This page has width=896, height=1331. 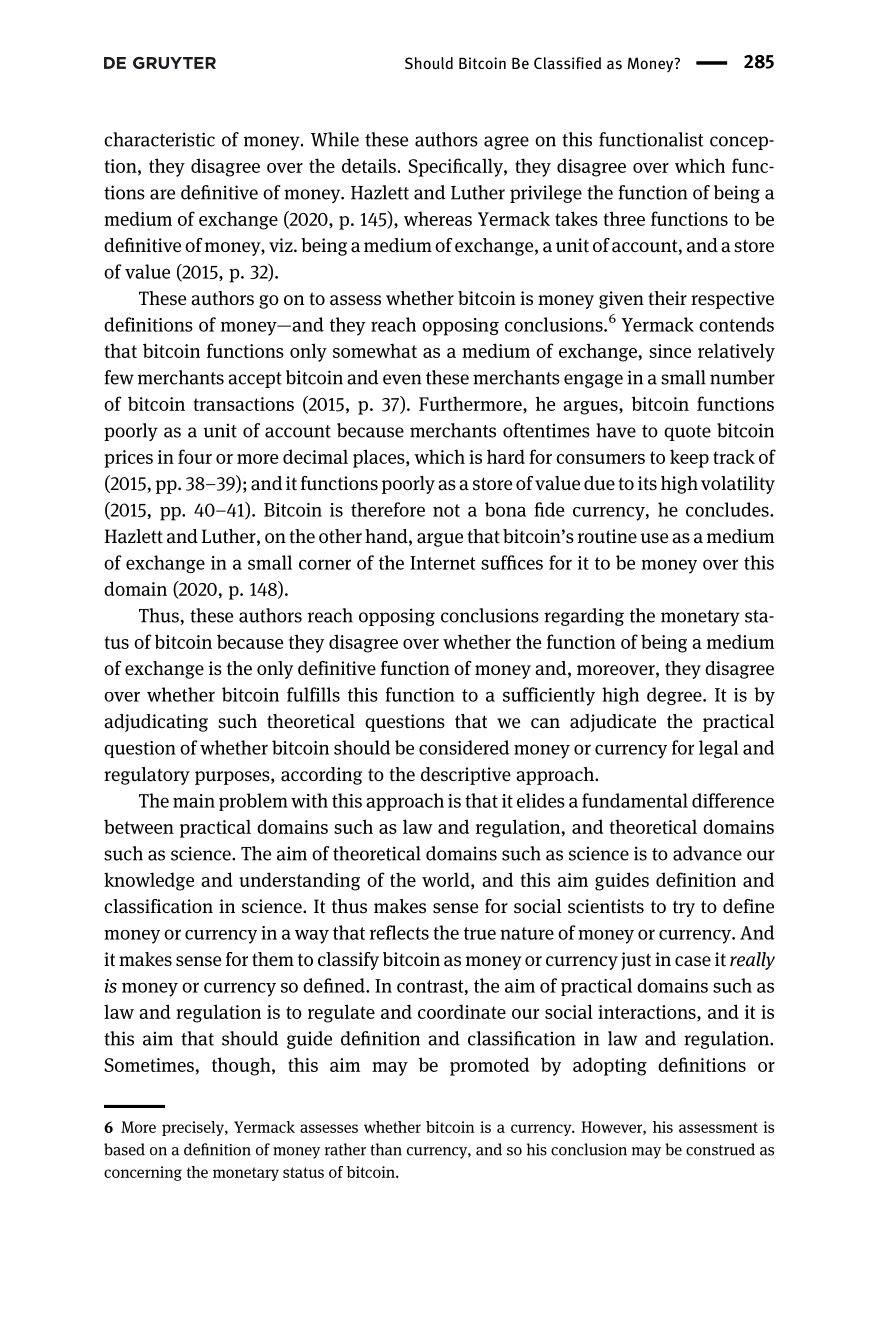 What do you see at coordinates (159, 139) in the page?
I see `characteristic` at bounding box center [159, 139].
